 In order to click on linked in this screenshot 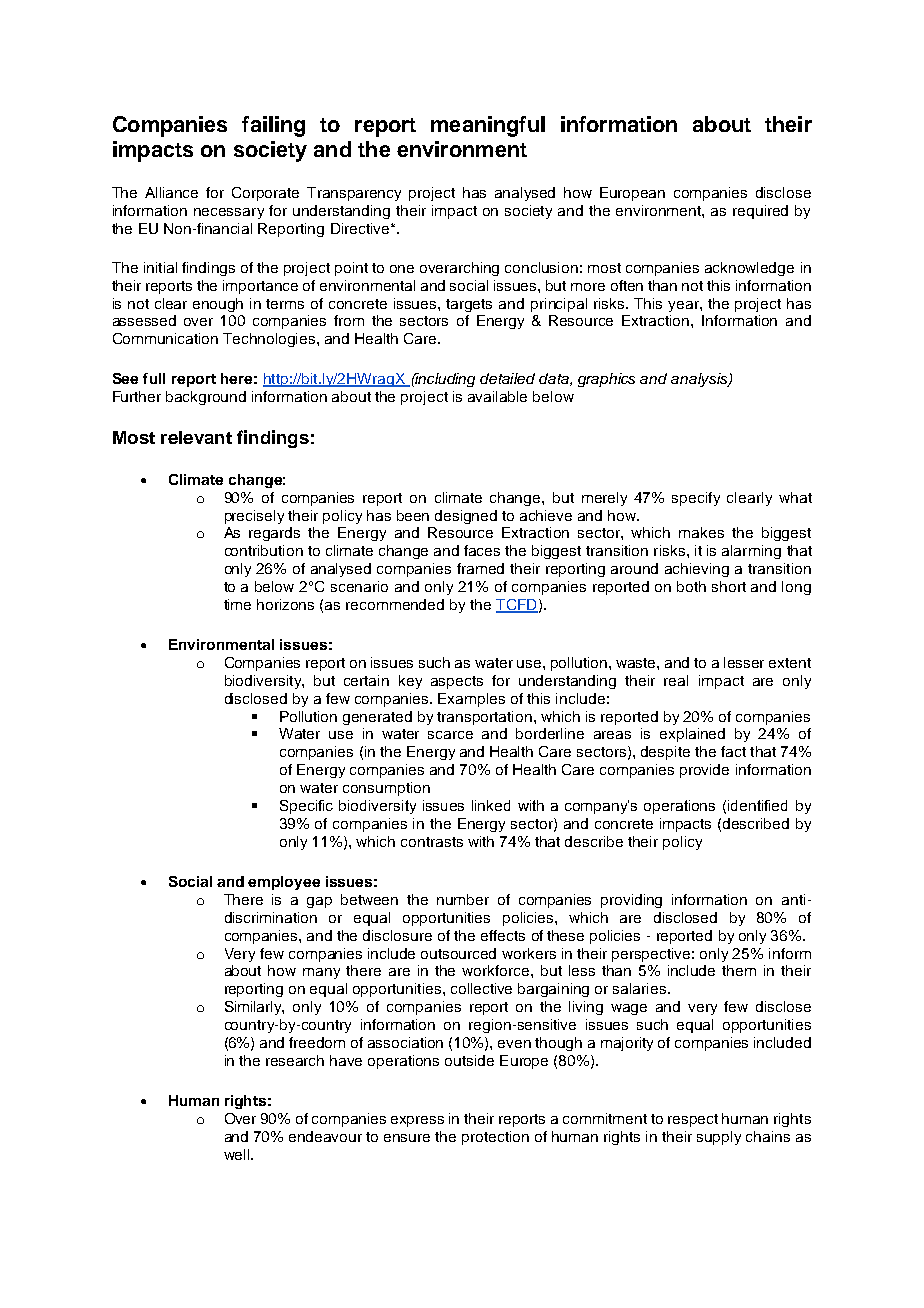, I will do `click(491, 805)`.
